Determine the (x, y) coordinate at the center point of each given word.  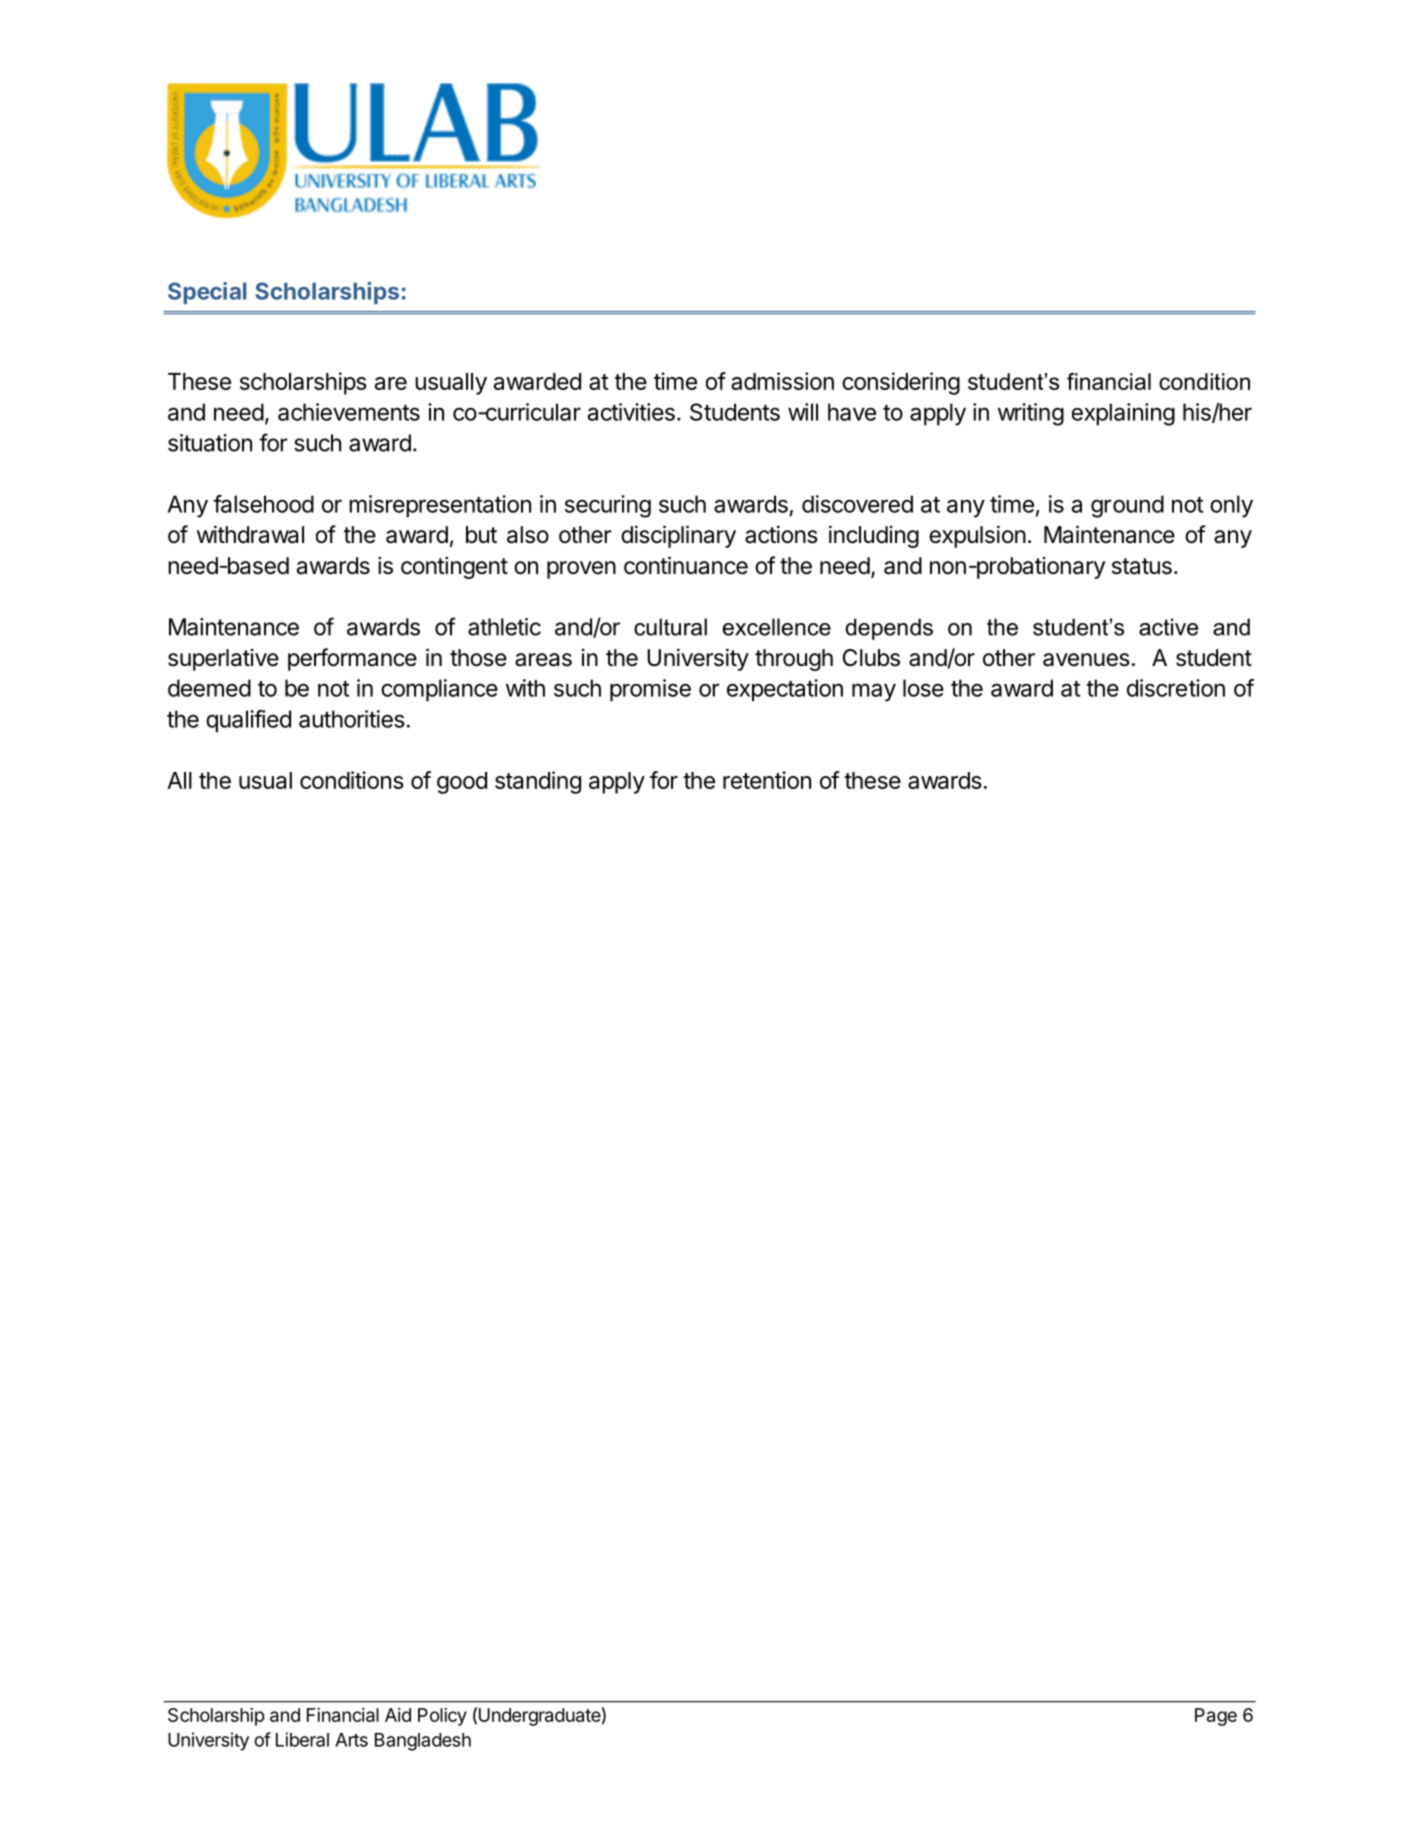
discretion (1176, 688)
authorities (352, 719)
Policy (442, 1717)
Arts (351, 1740)
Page (1216, 1717)
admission (782, 381)
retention (767, 780)
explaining (1123, 414)
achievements (349, 412)
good (462, 783)
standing (538, 782)
